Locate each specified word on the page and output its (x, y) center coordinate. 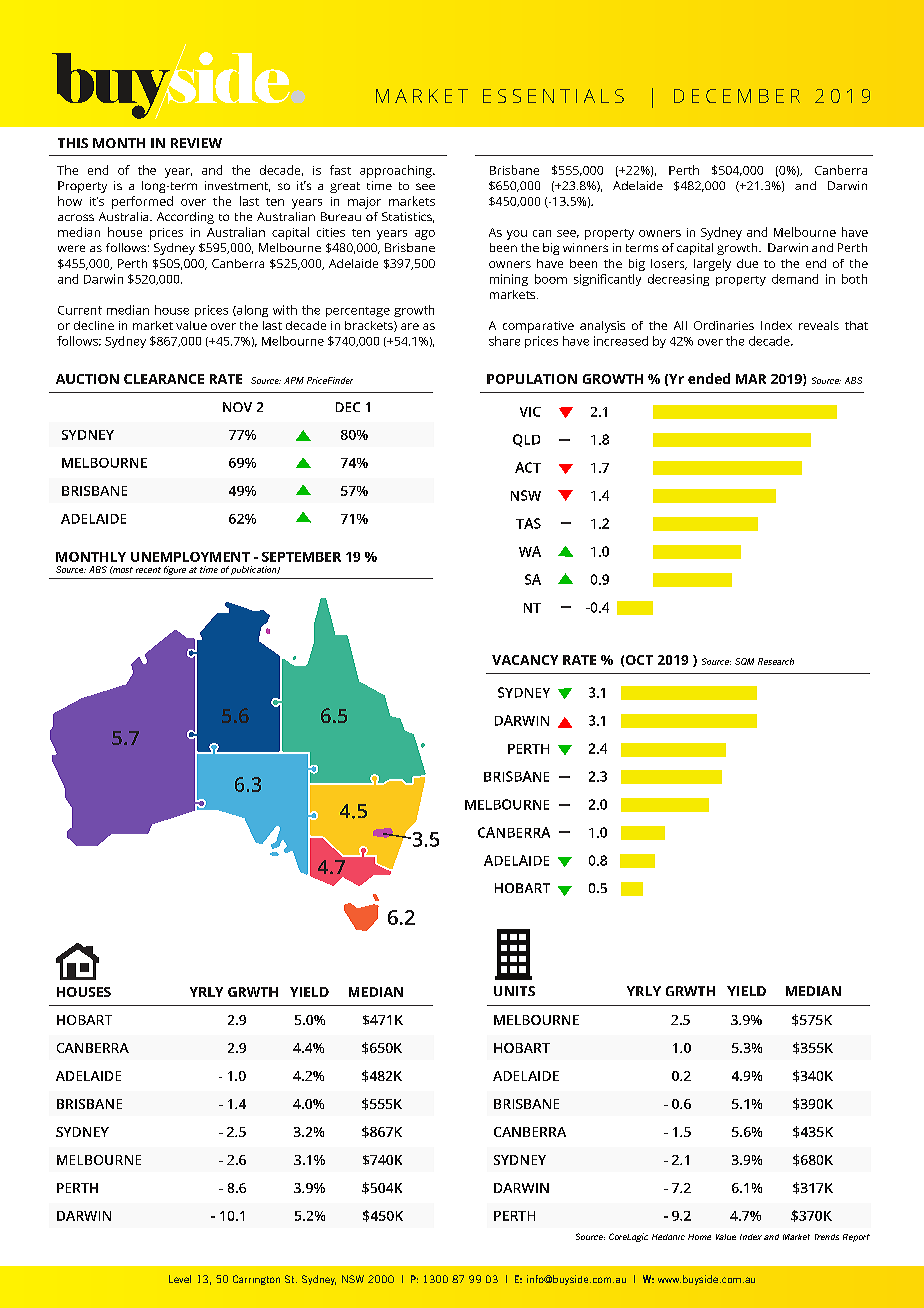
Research (776, 661)
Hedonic (668, 1237)
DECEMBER (737, 96)
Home (699, 1237)
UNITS (514, 991)
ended (709, 378)
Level (180, 1279)
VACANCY (525, 660)
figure (175, 570)
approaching (397, 171)
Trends (827, 1237)
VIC (530, 412)
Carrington (256, 1280)
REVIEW (196, 143)
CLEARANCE (164, 379)
